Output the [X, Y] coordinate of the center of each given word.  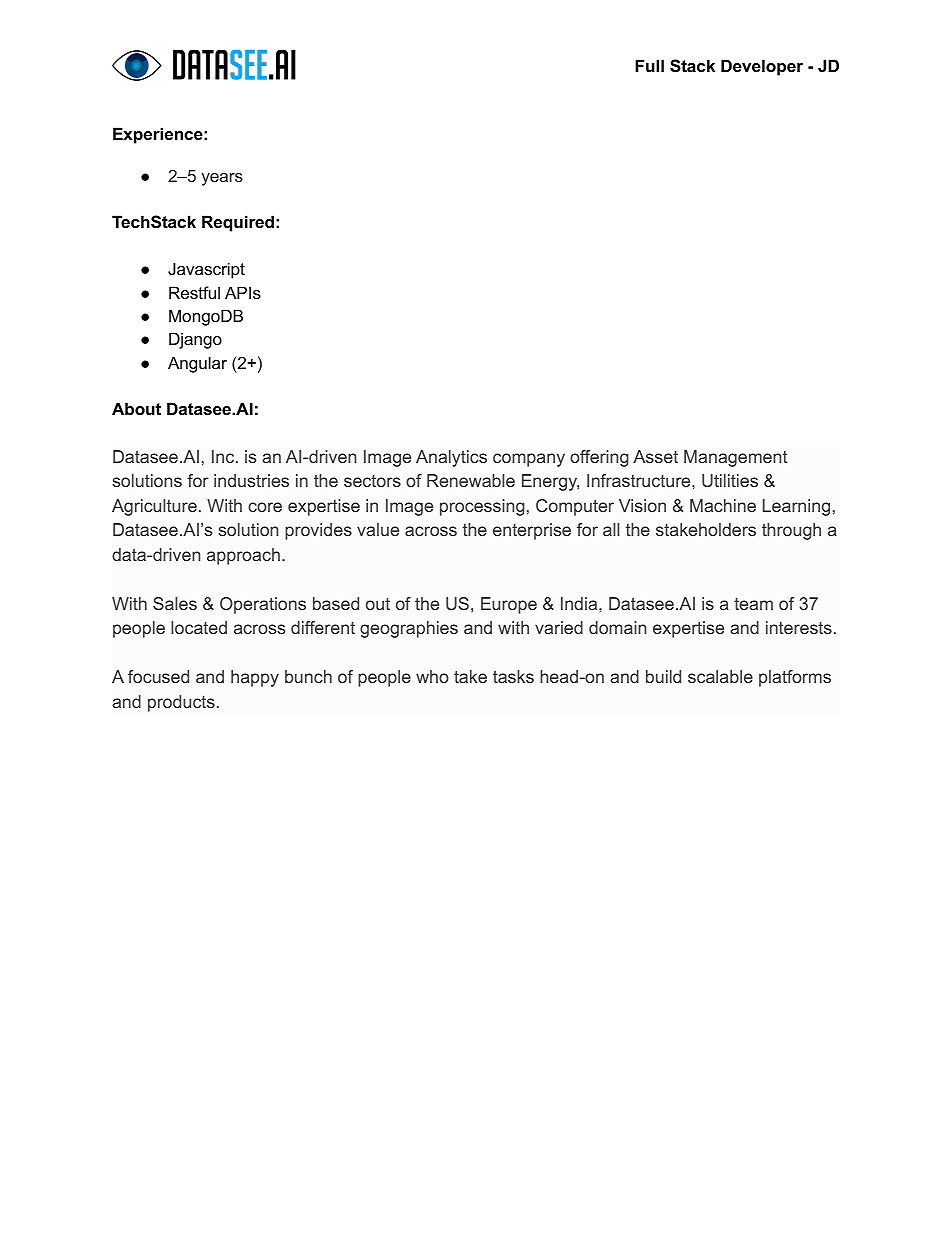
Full [649, 65]
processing [482, 507]
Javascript [206, 270]
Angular [197, 364]
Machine [723, 505]
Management [736, 458]
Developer [762, 67]
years [222, 179]
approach [243, 556]
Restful [194, 292]
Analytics [451, 458]
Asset [655, 456]
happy [255, 678]
